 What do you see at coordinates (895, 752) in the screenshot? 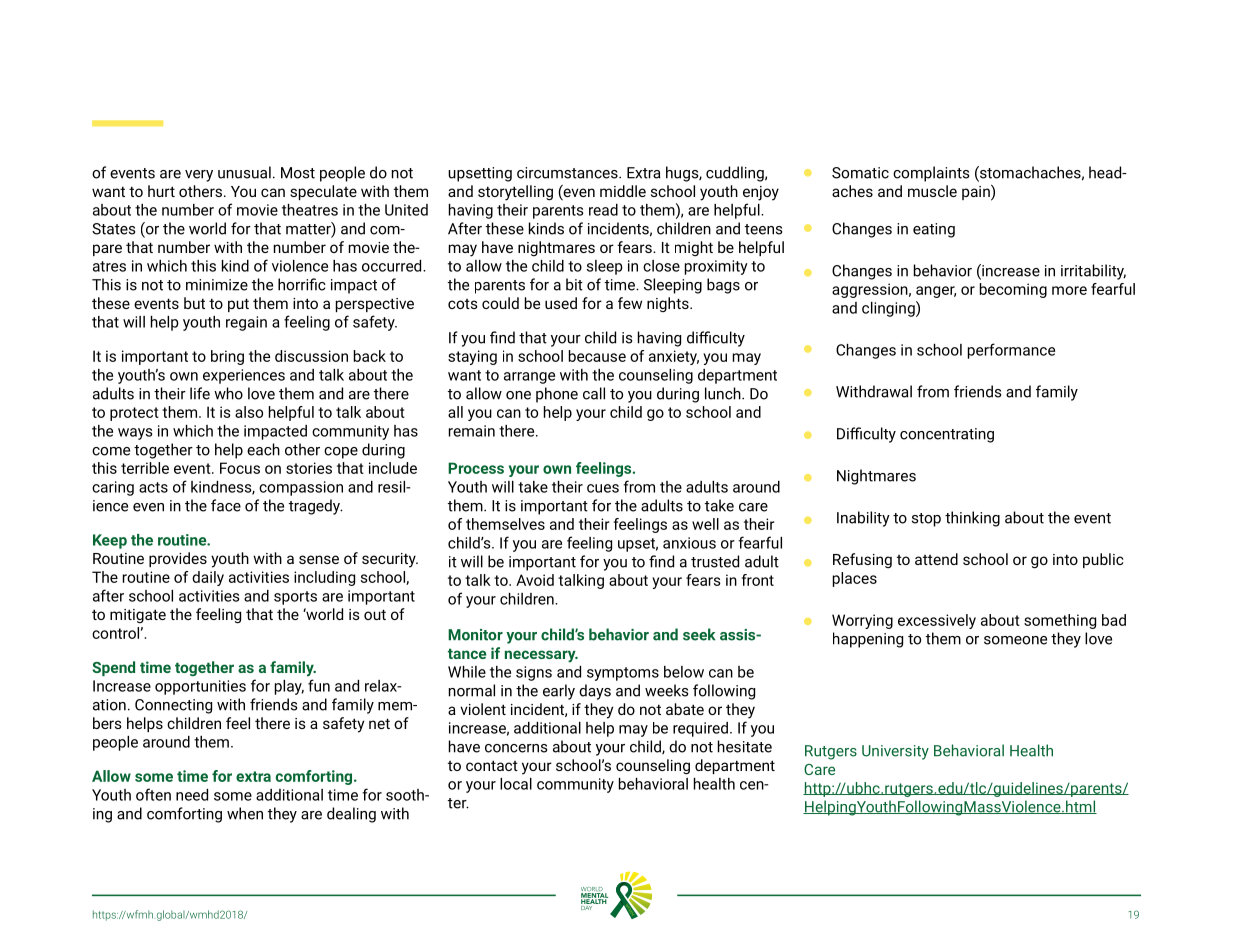
I see `University` at bounding box center [895, 752].
